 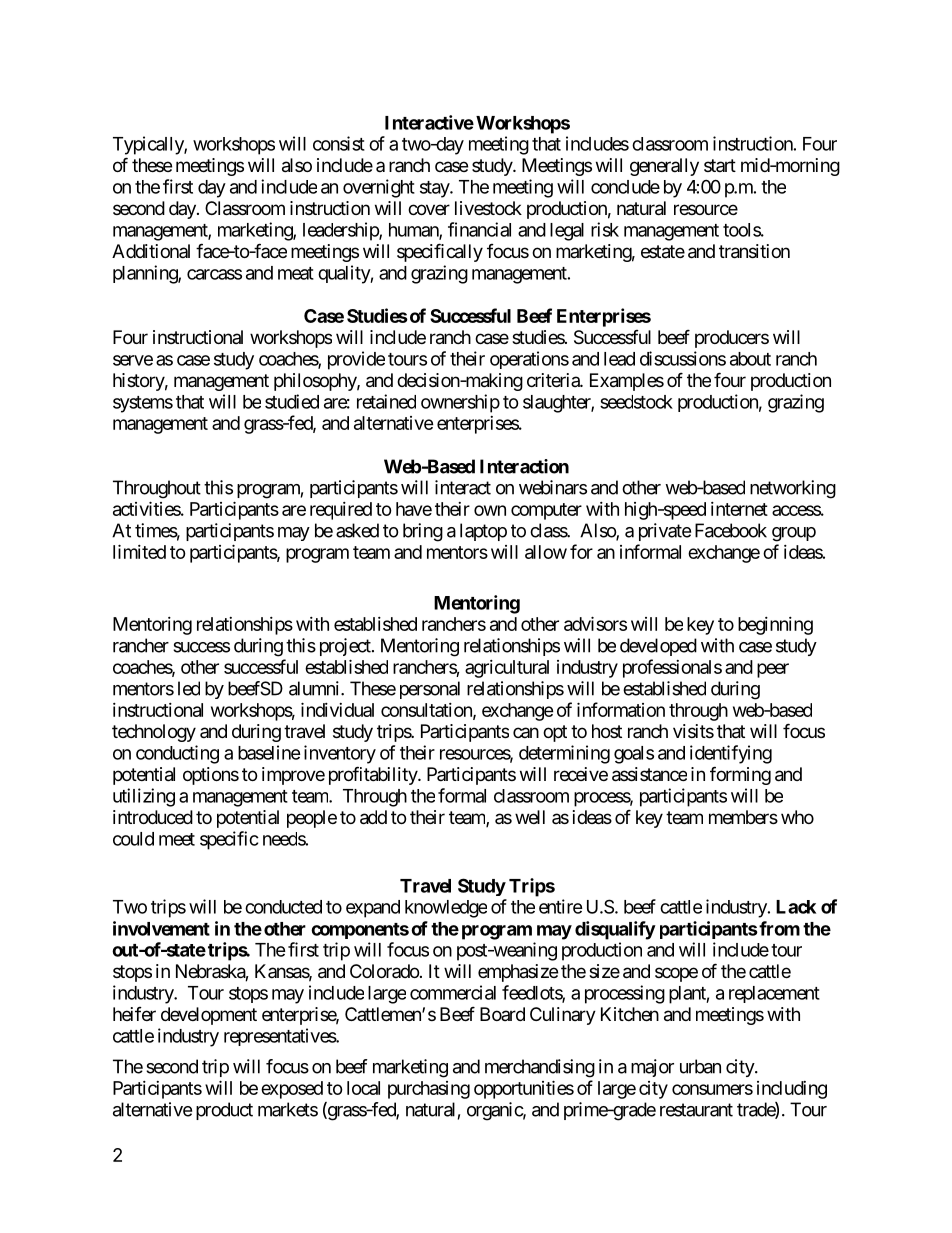 I want to click on start, so click(x=720, y=165).
